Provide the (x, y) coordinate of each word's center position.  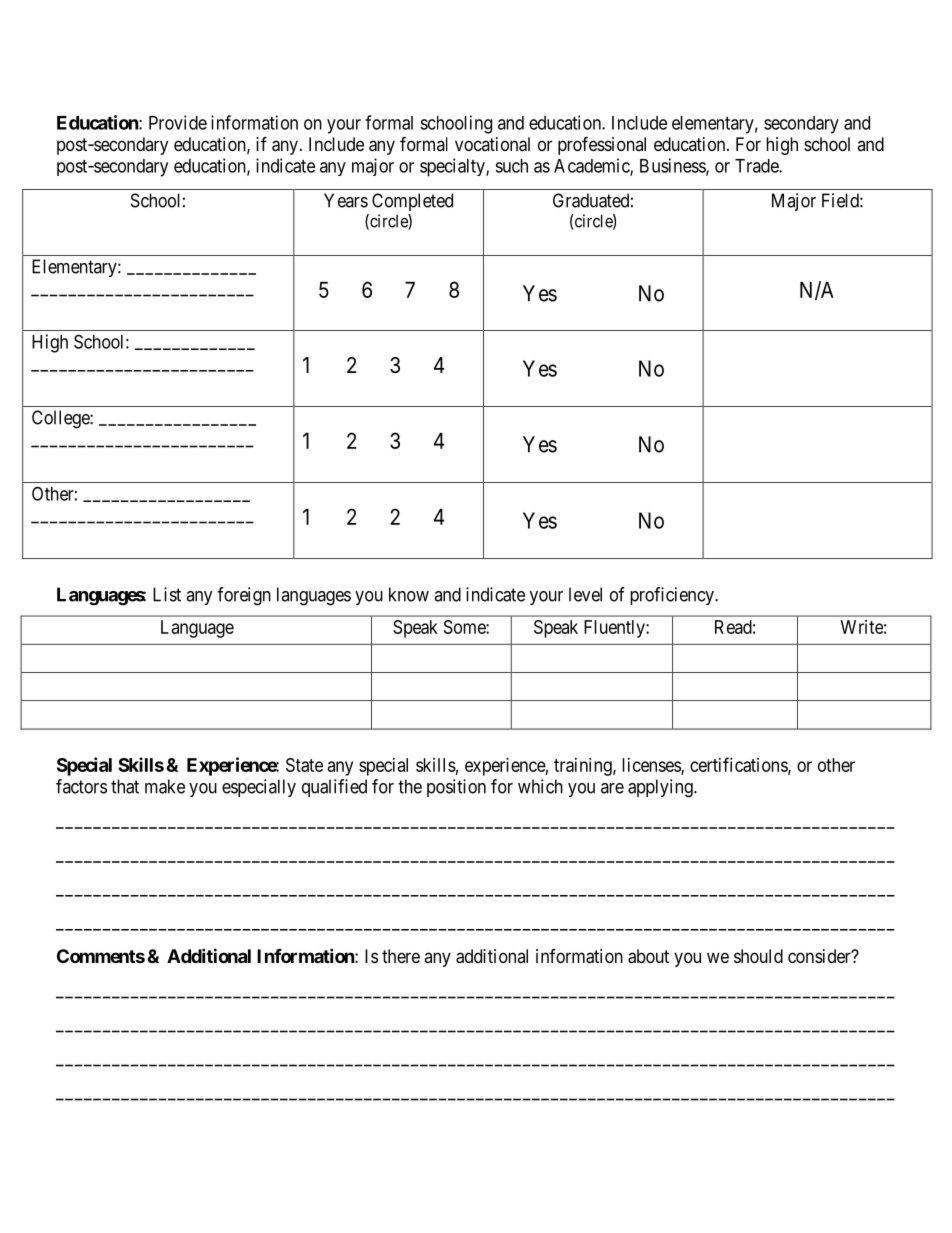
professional (602, 145)
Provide (178, 122)
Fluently (615, 629)
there (401, 956)
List (167, 594)
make (165, 786)
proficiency (673, 596)
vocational (492, 144)
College (61, 419)
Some (465, 627)
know (409, 594)
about (648, 956)
